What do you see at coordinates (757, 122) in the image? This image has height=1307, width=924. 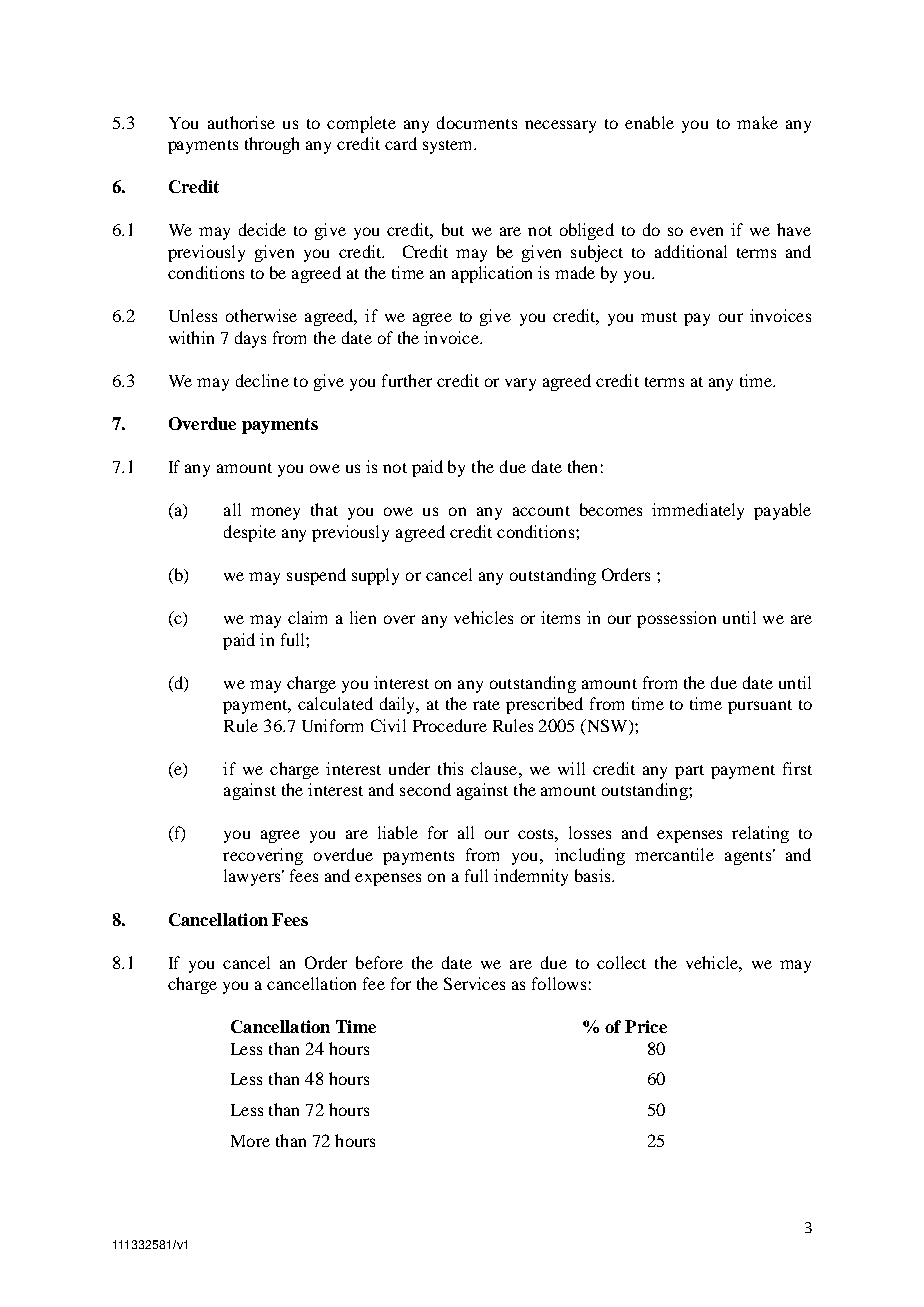 I see `make` at bounding box center [757, 122].
